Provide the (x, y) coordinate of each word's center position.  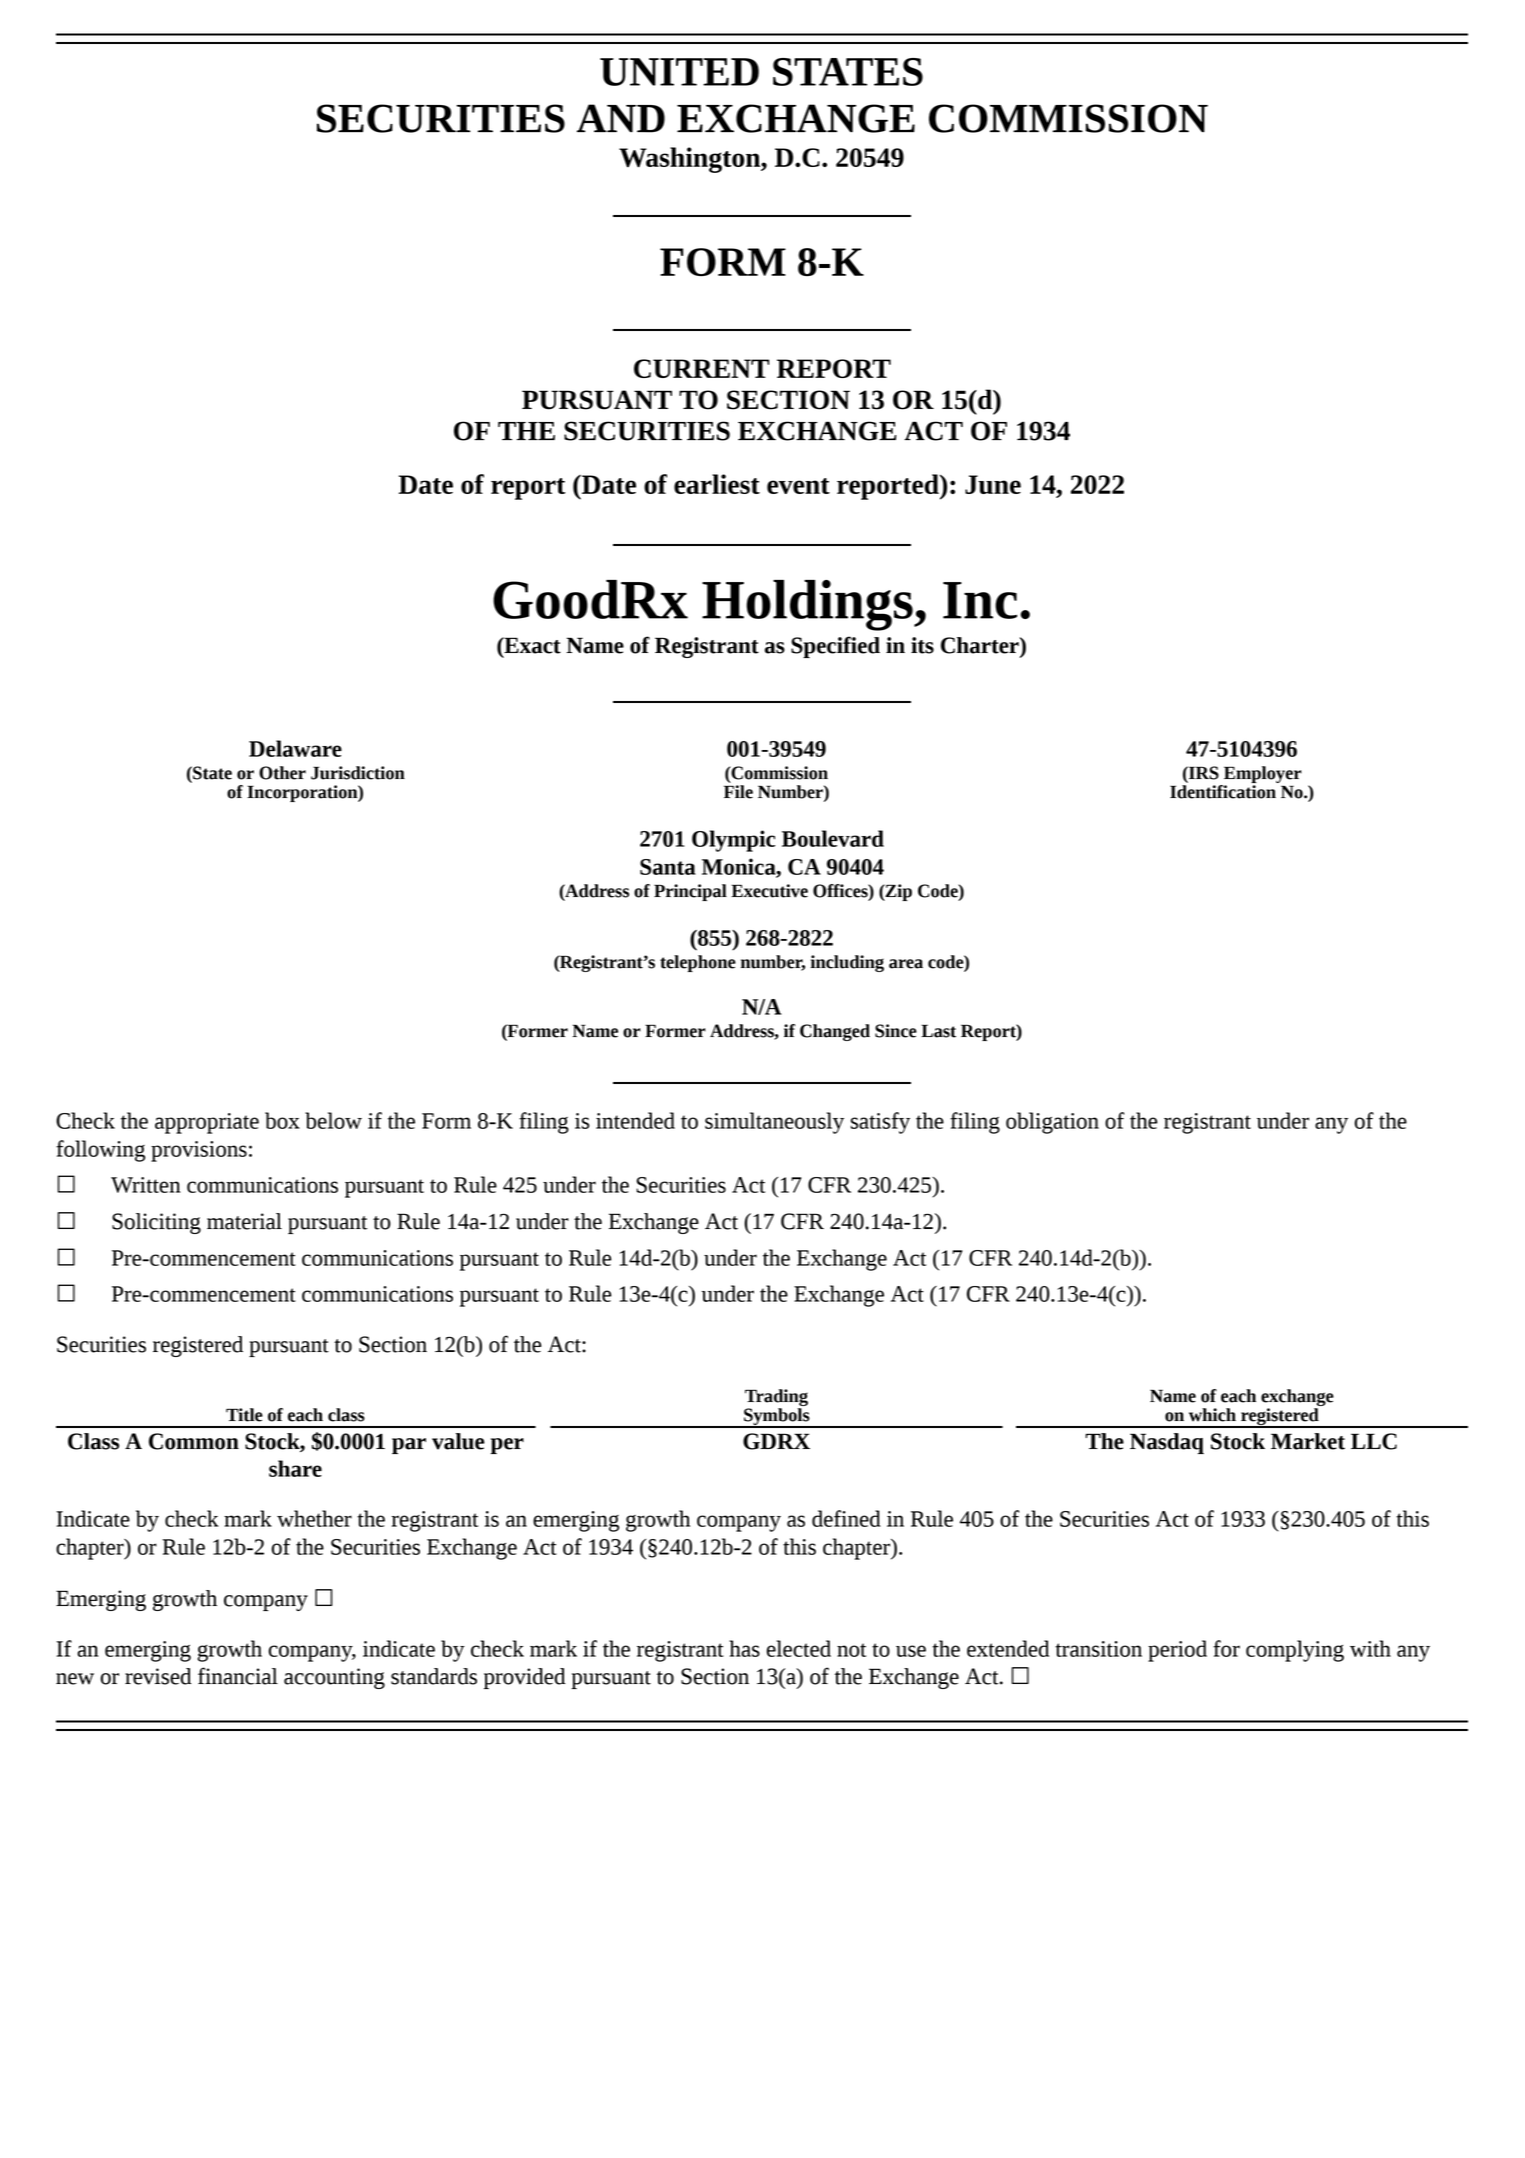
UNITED (679, 72)
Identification (1223, 792)
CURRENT (701, 368)
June (993, 484)
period (1177, 1651)
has (744, 1648)
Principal (690, 892)
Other (282, 773)
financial (238, 1676)
